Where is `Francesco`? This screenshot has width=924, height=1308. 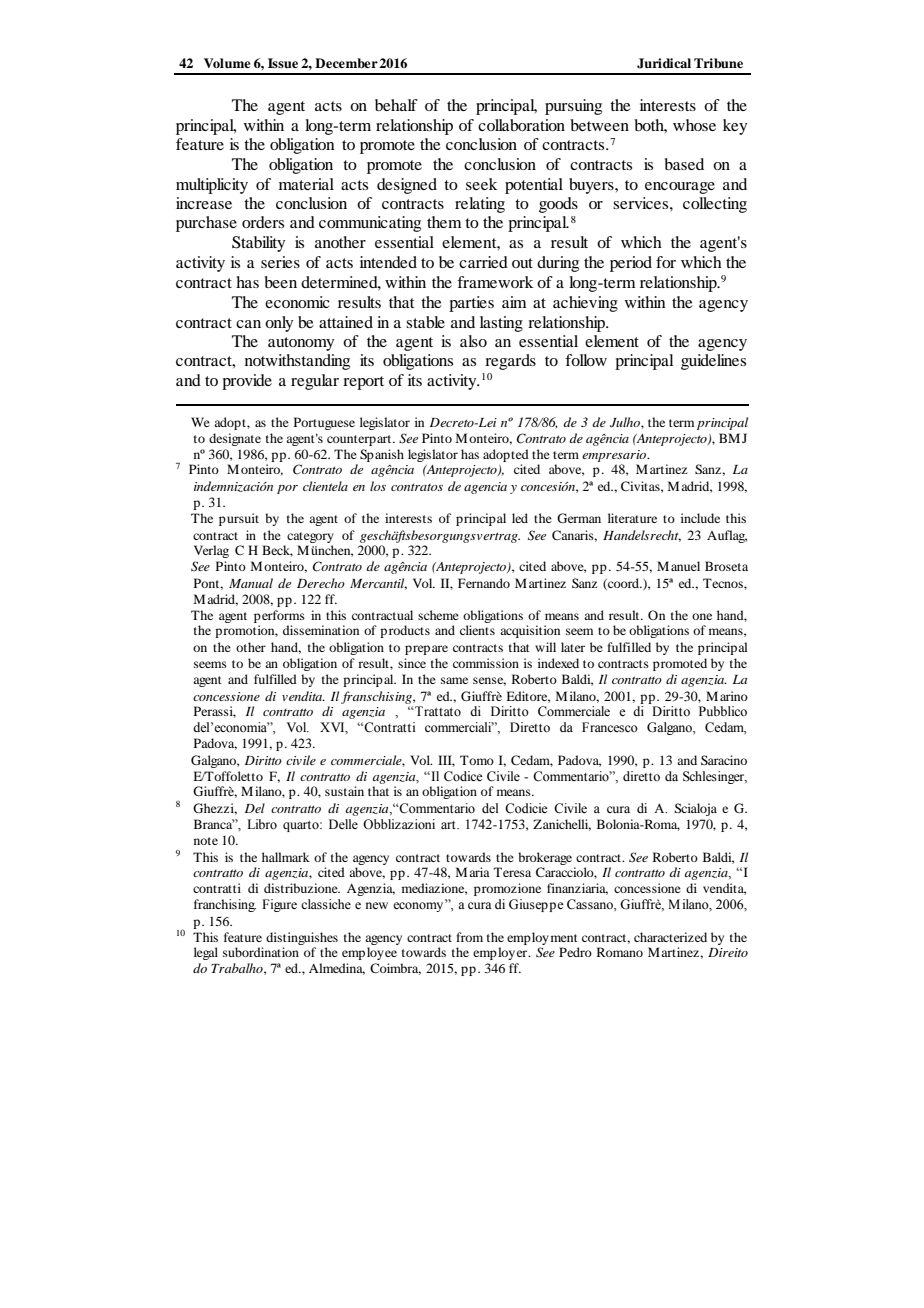
Francesco is located at coordinates (610, 727).
